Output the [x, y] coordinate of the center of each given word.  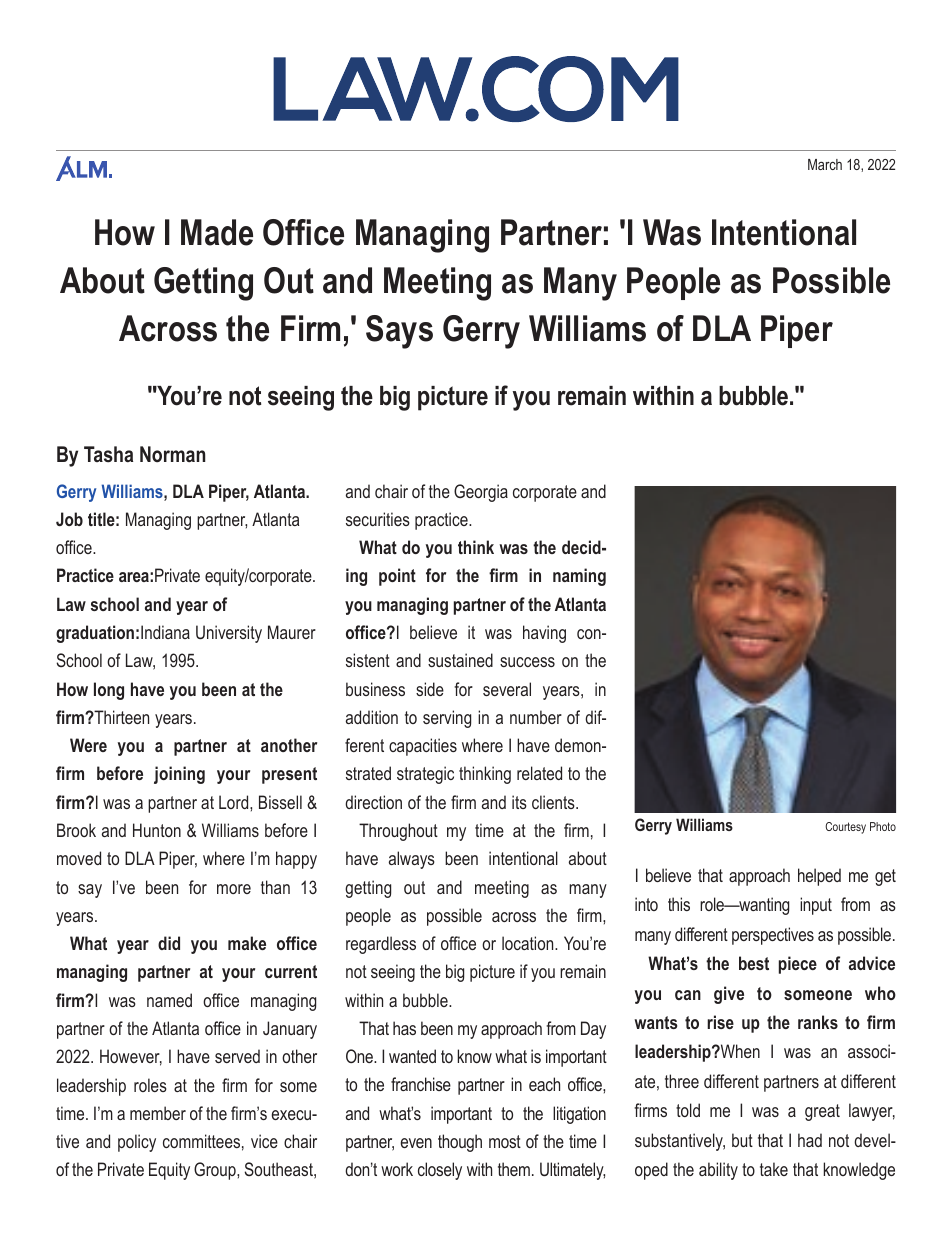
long [109, 691]
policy [137, 1143]
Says [399, 332]
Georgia [481, 493]
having [544, 634]
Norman [173, 454]
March [825, 164]
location [529, 943]
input [816, 906]
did [169, 943]
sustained [460, 660]
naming [579, 577]
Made [217, 232]
